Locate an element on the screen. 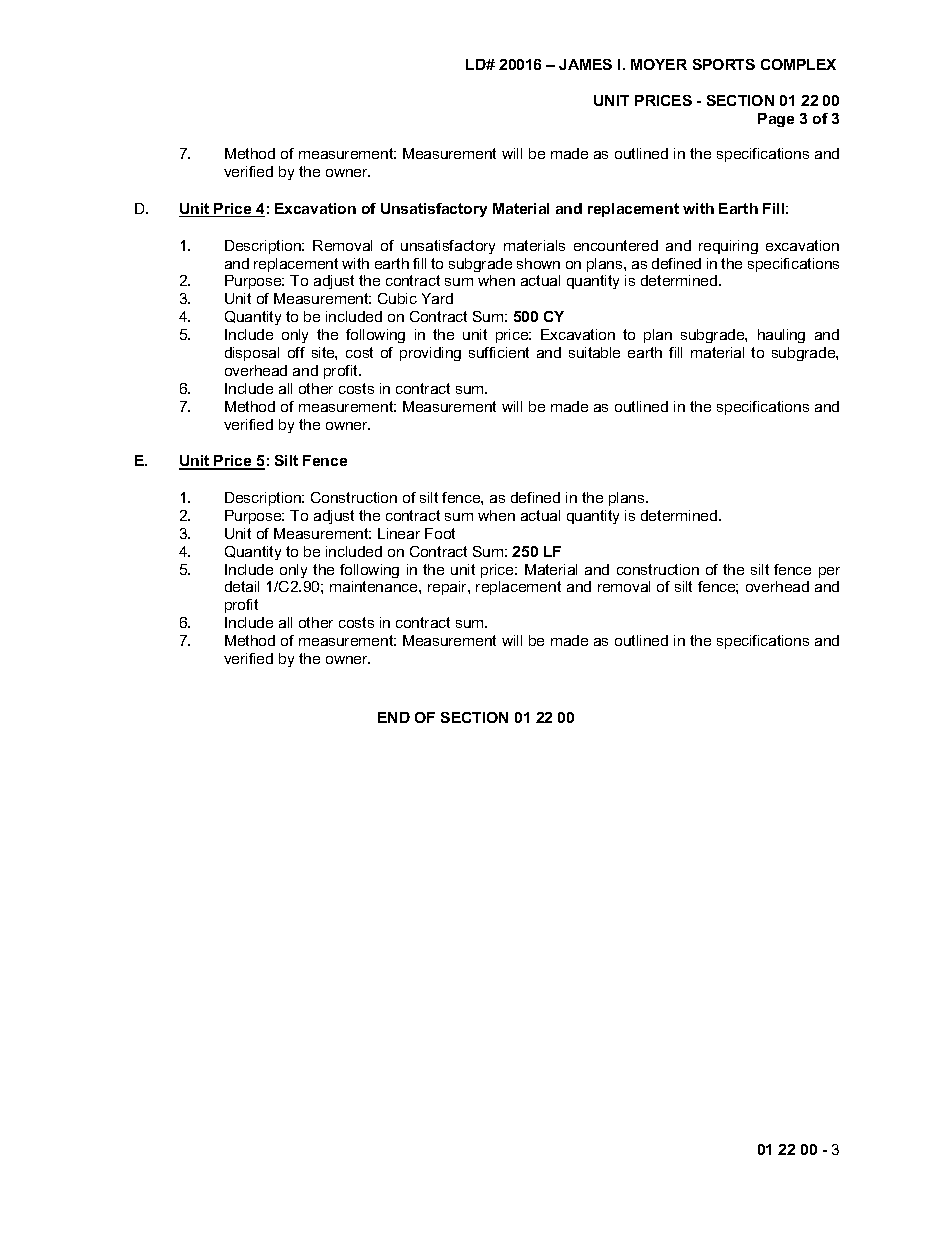 The image size is (952, 1233). requiring is located at coordinates (728, 247).
